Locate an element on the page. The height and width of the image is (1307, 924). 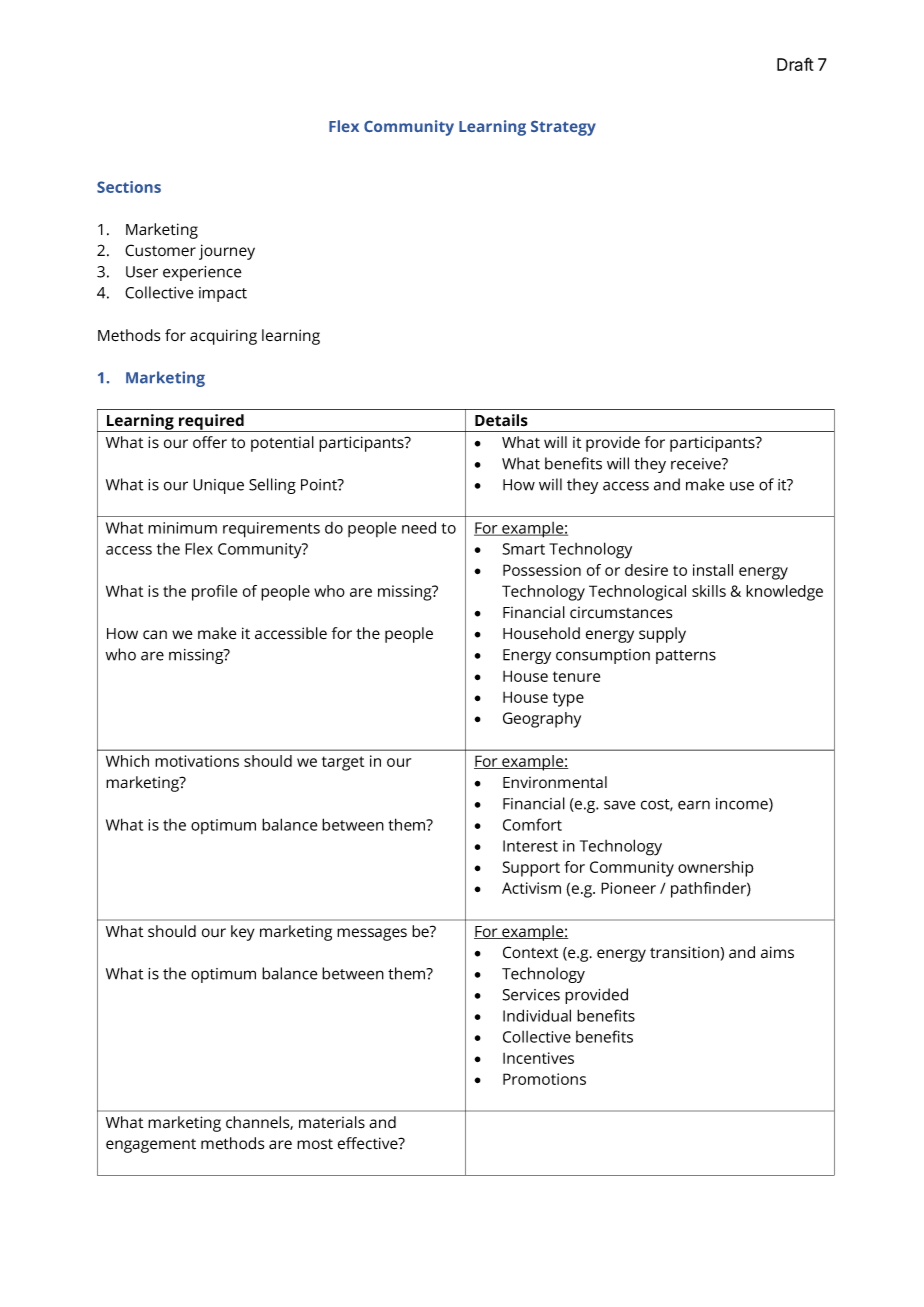
Promotions is located at coordinates (544, 1079).
